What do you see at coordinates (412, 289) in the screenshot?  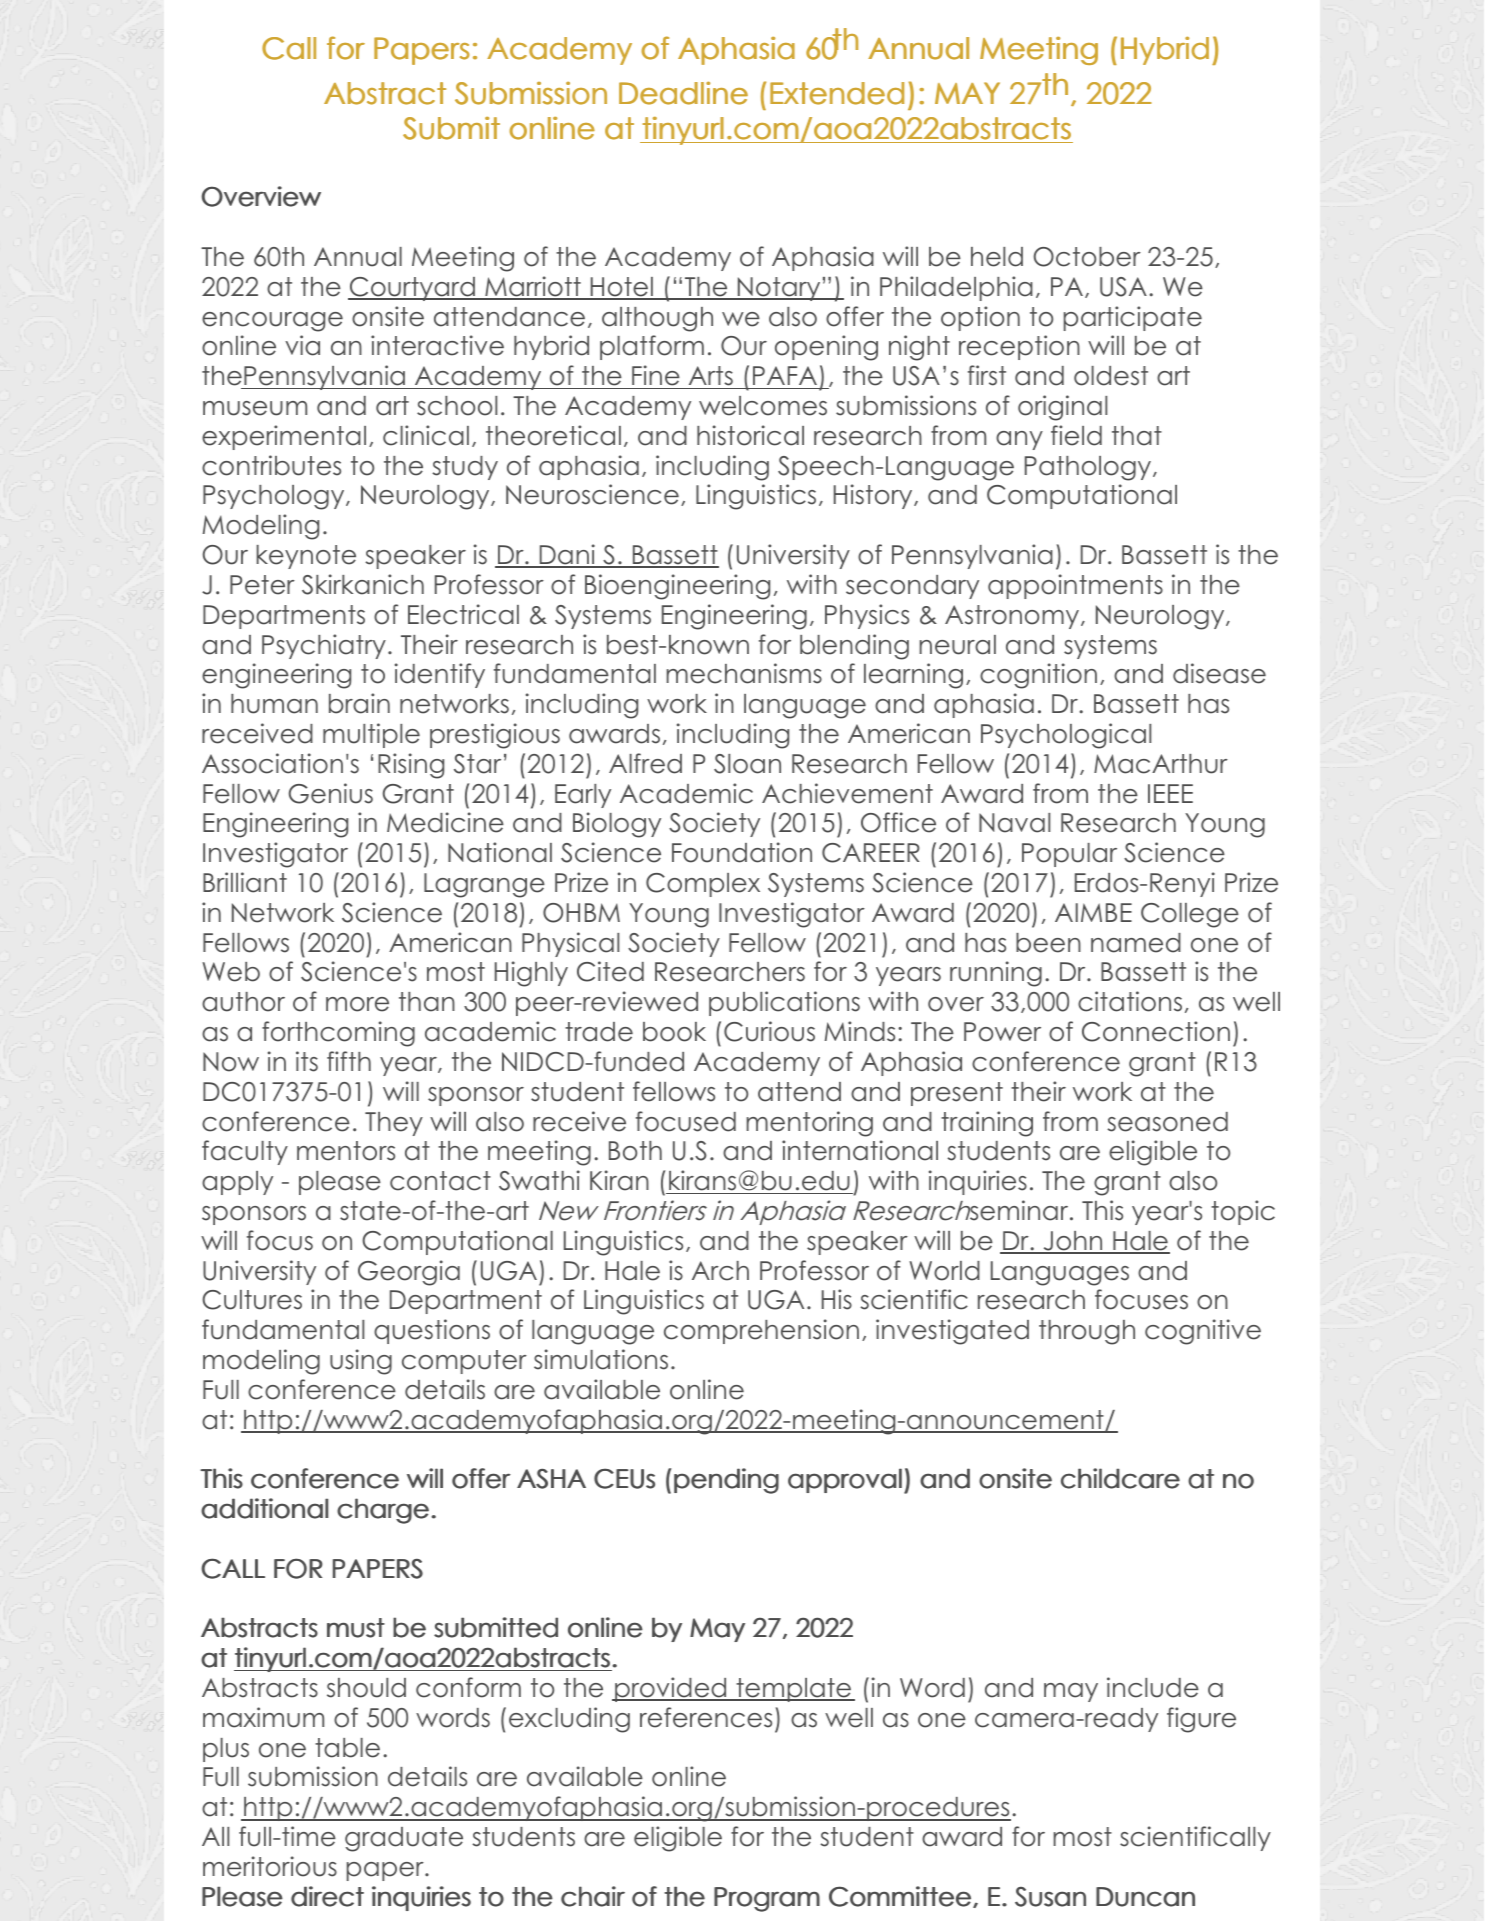 I see `Courtyard` at bounding box center [412, 289].
